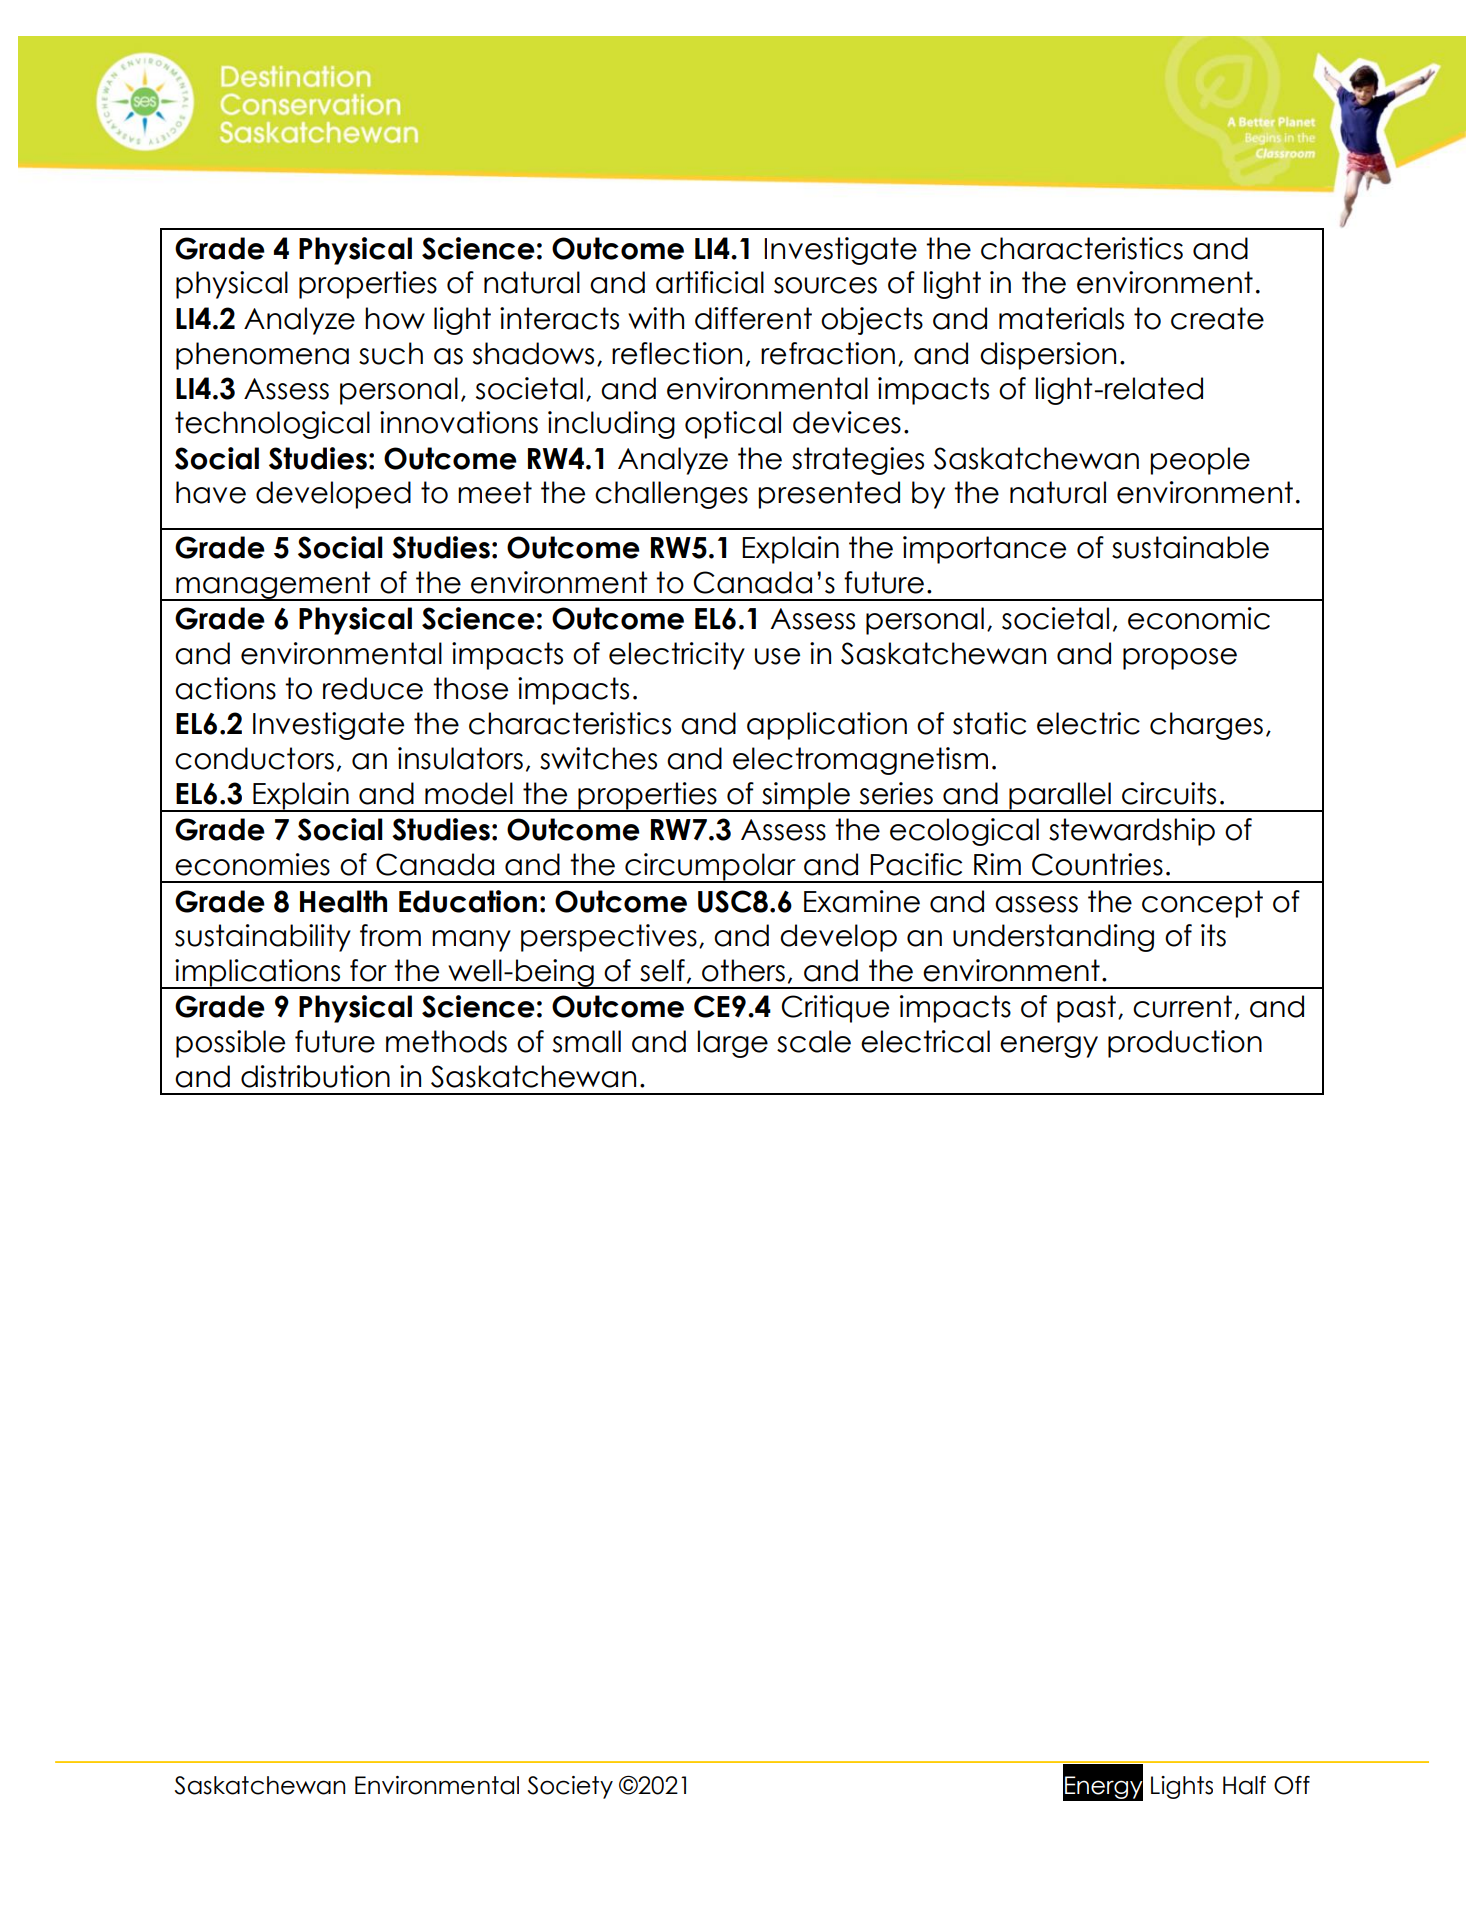 Image resolution: width=1484 pixels, height=1920 pixels. I want to click on Off, so click(1292, 1785).
